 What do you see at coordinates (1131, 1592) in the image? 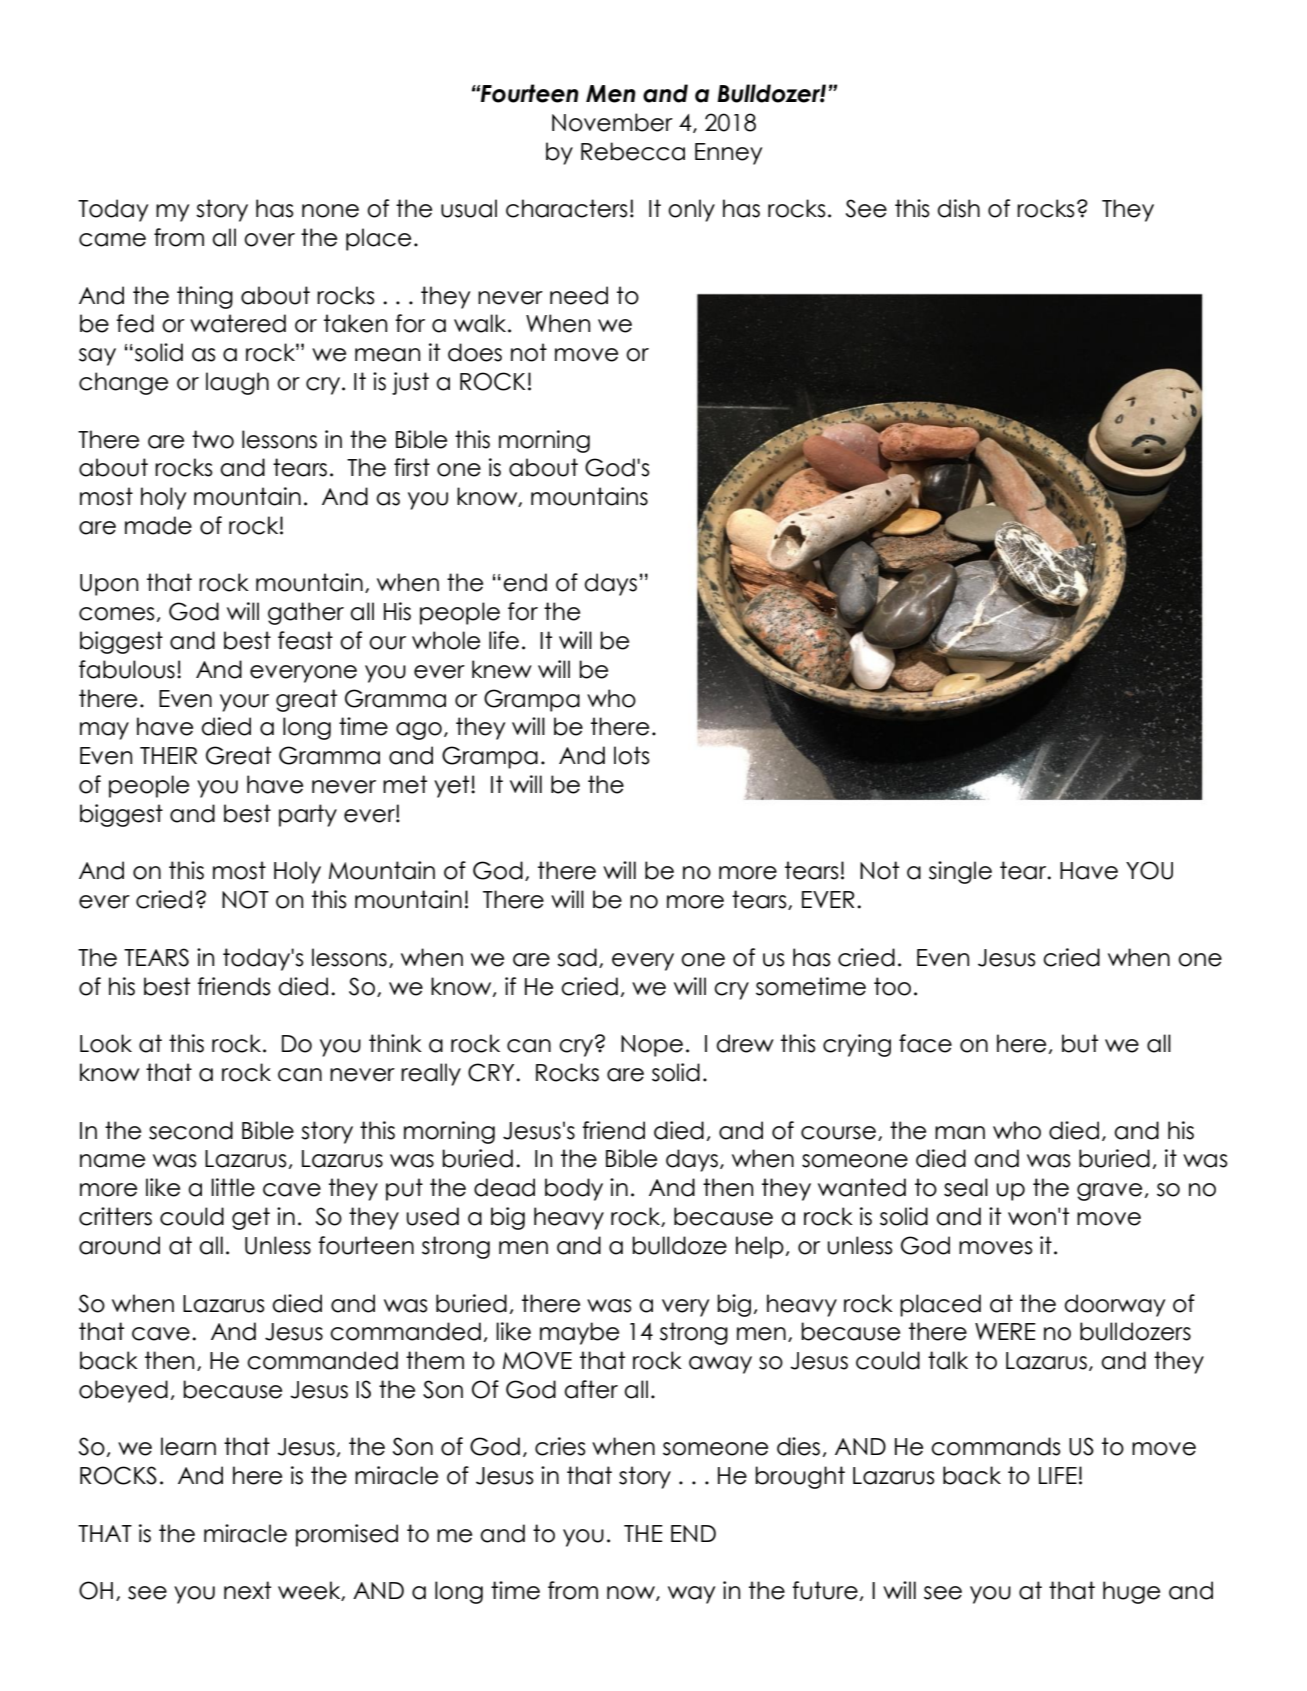
I see `huge` at bounding box center [1131, 1592].
